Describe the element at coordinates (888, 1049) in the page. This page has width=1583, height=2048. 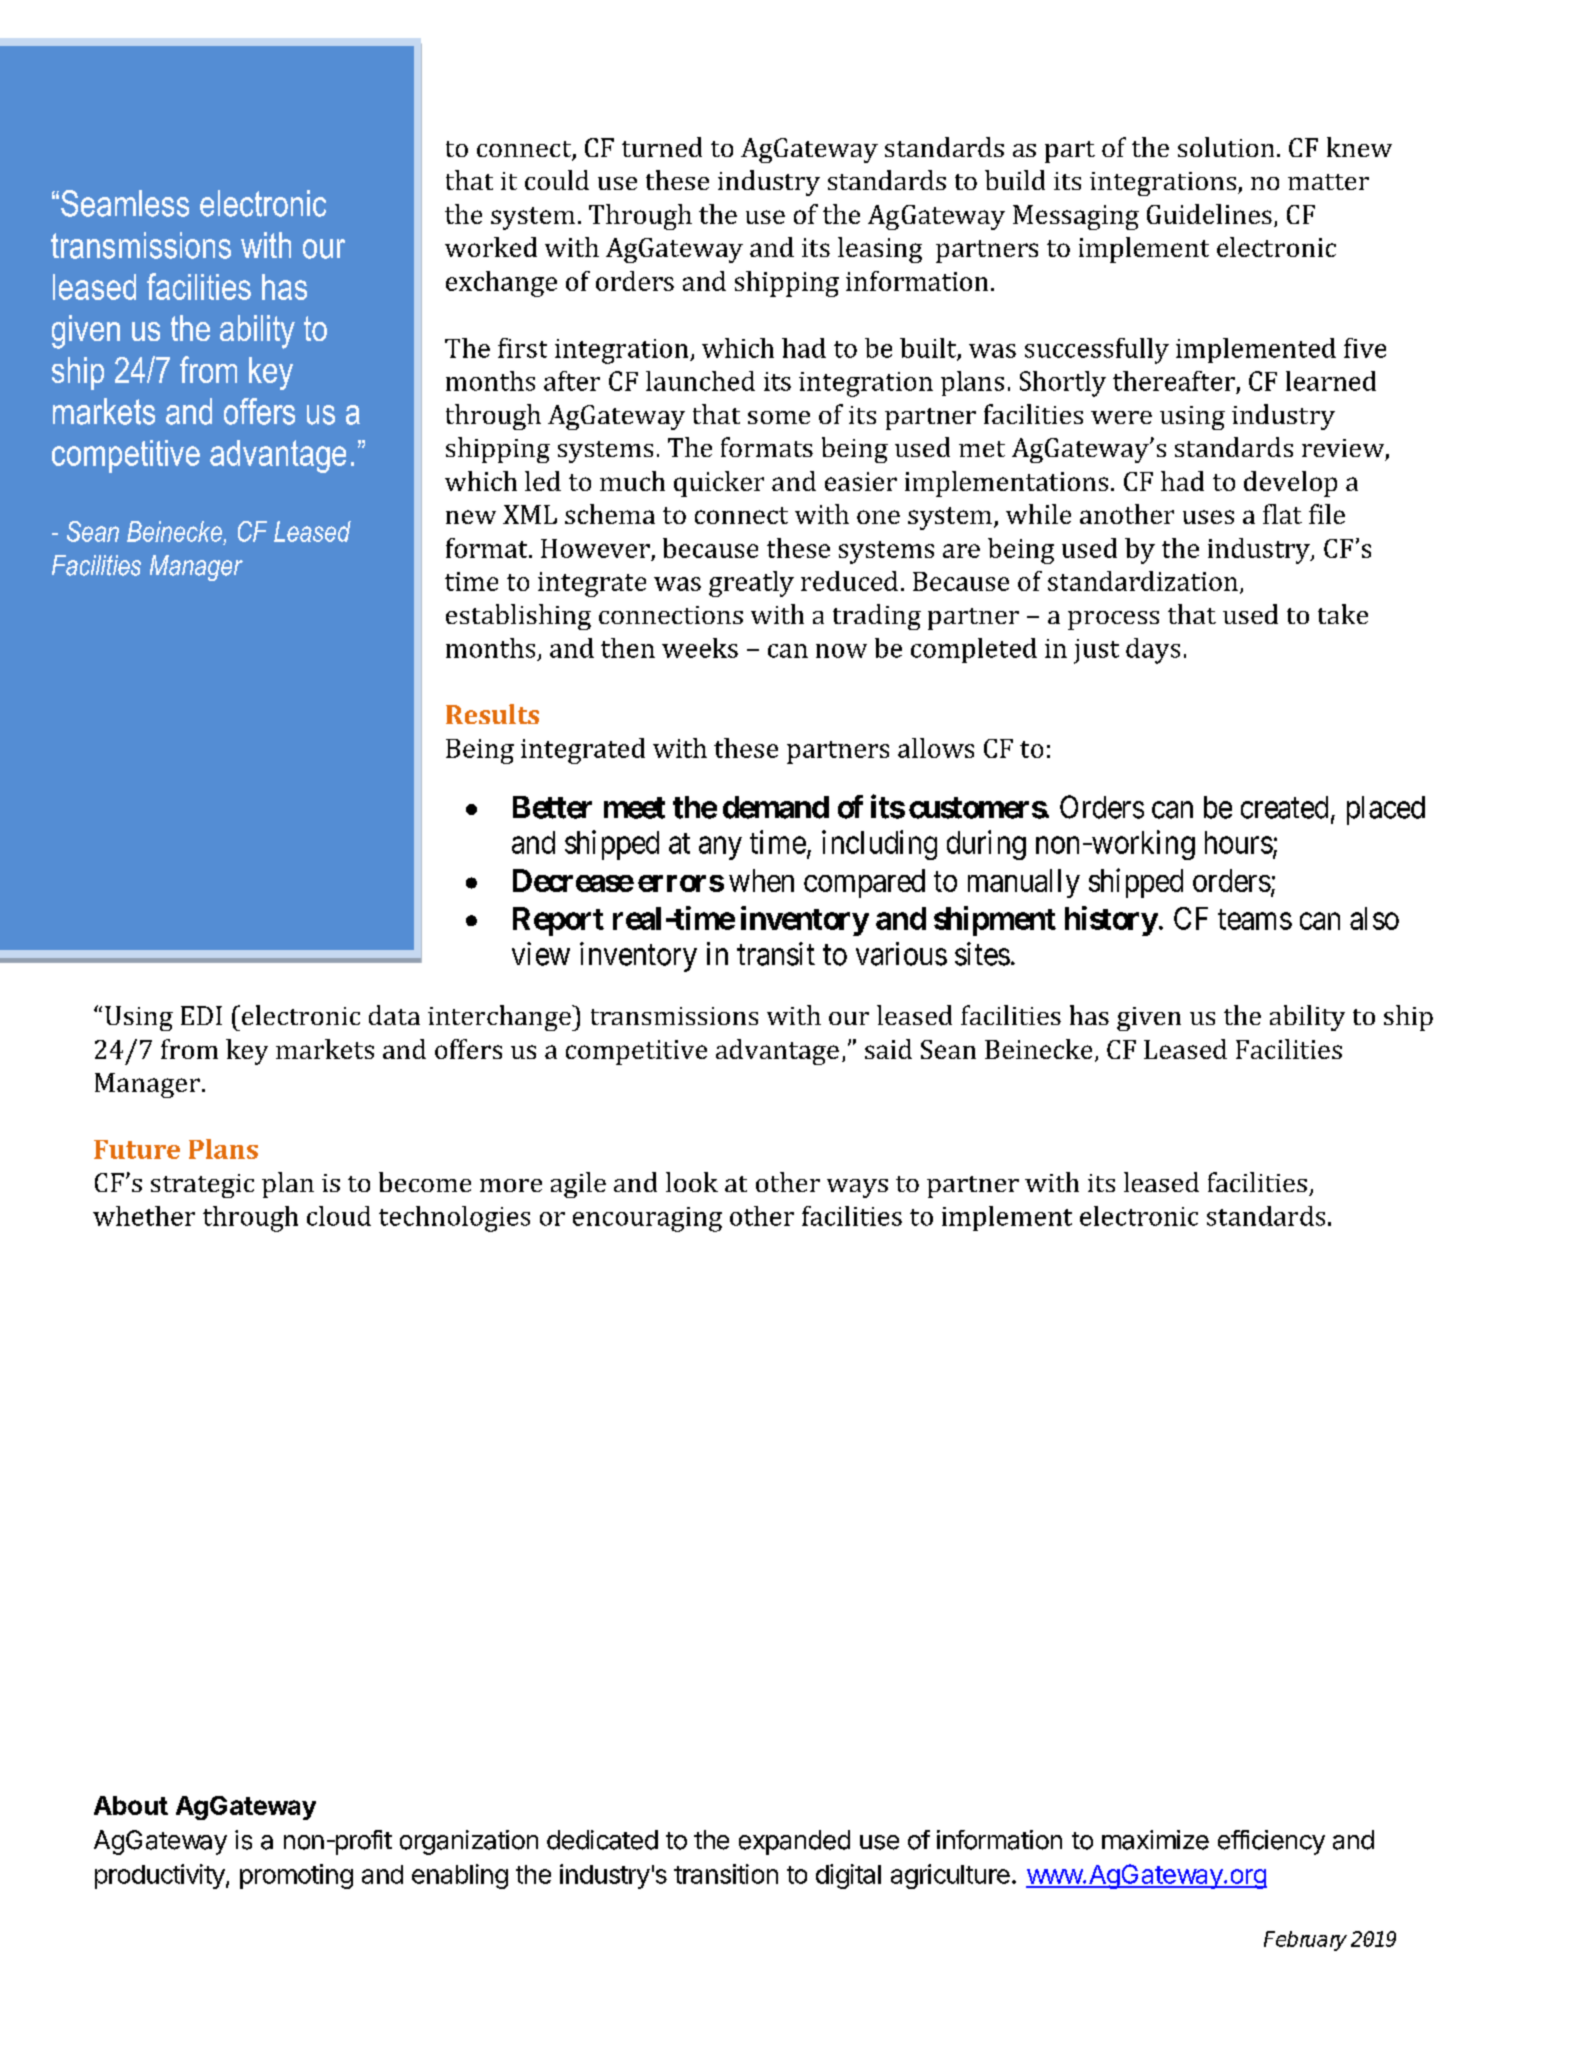
I see `said` at that location.
